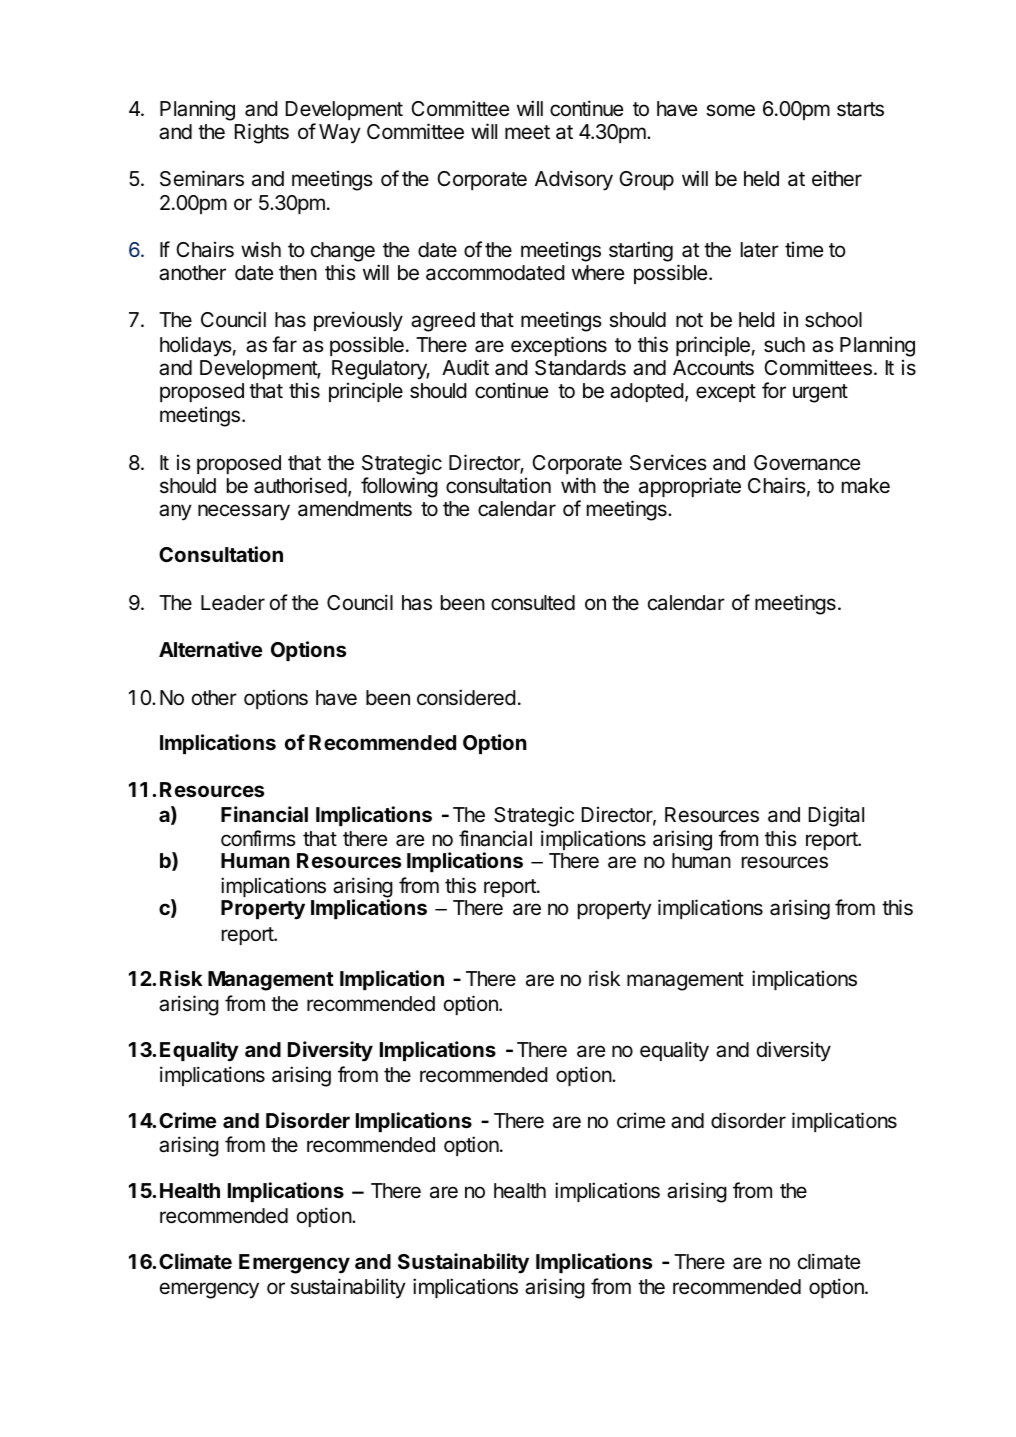 The height and width of the document is (1437, 1016). Describe the element at coordinates (258, 838) in the document. I see `confirms` at that location.
